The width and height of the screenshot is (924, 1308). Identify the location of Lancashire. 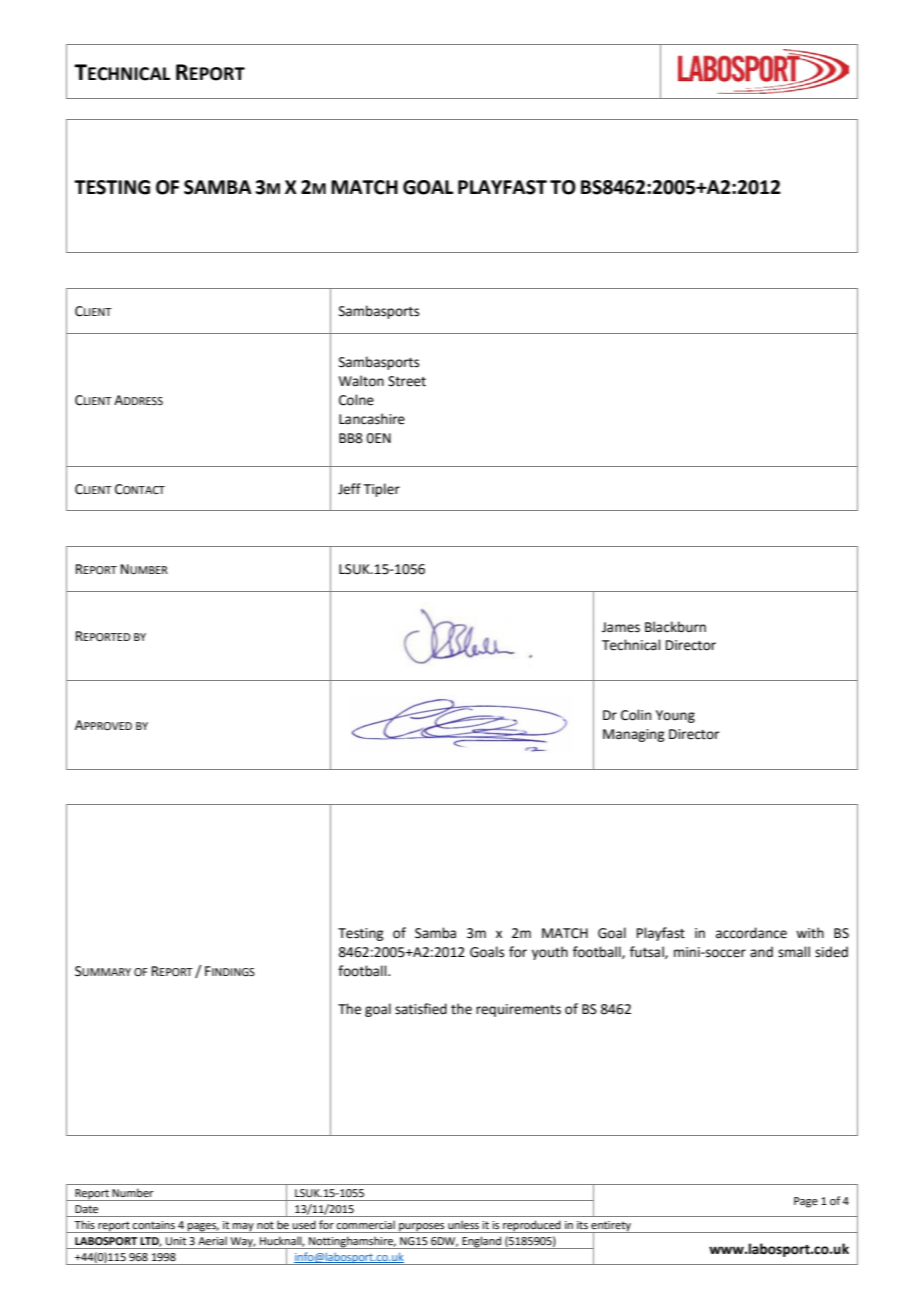
(372, 419).
